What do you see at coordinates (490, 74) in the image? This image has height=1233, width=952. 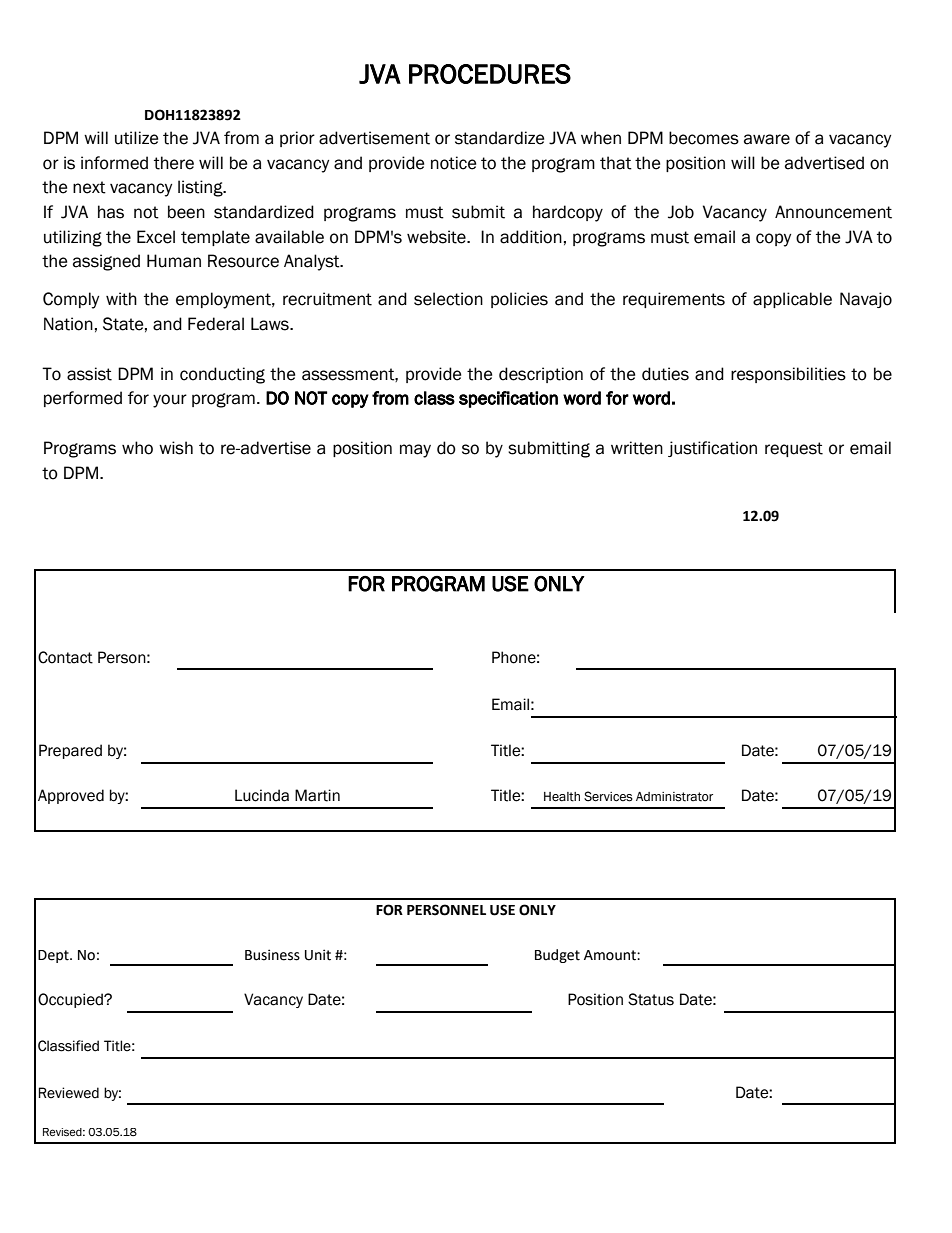 I see `PROCEDURES` at bounding box center [490, 74].
